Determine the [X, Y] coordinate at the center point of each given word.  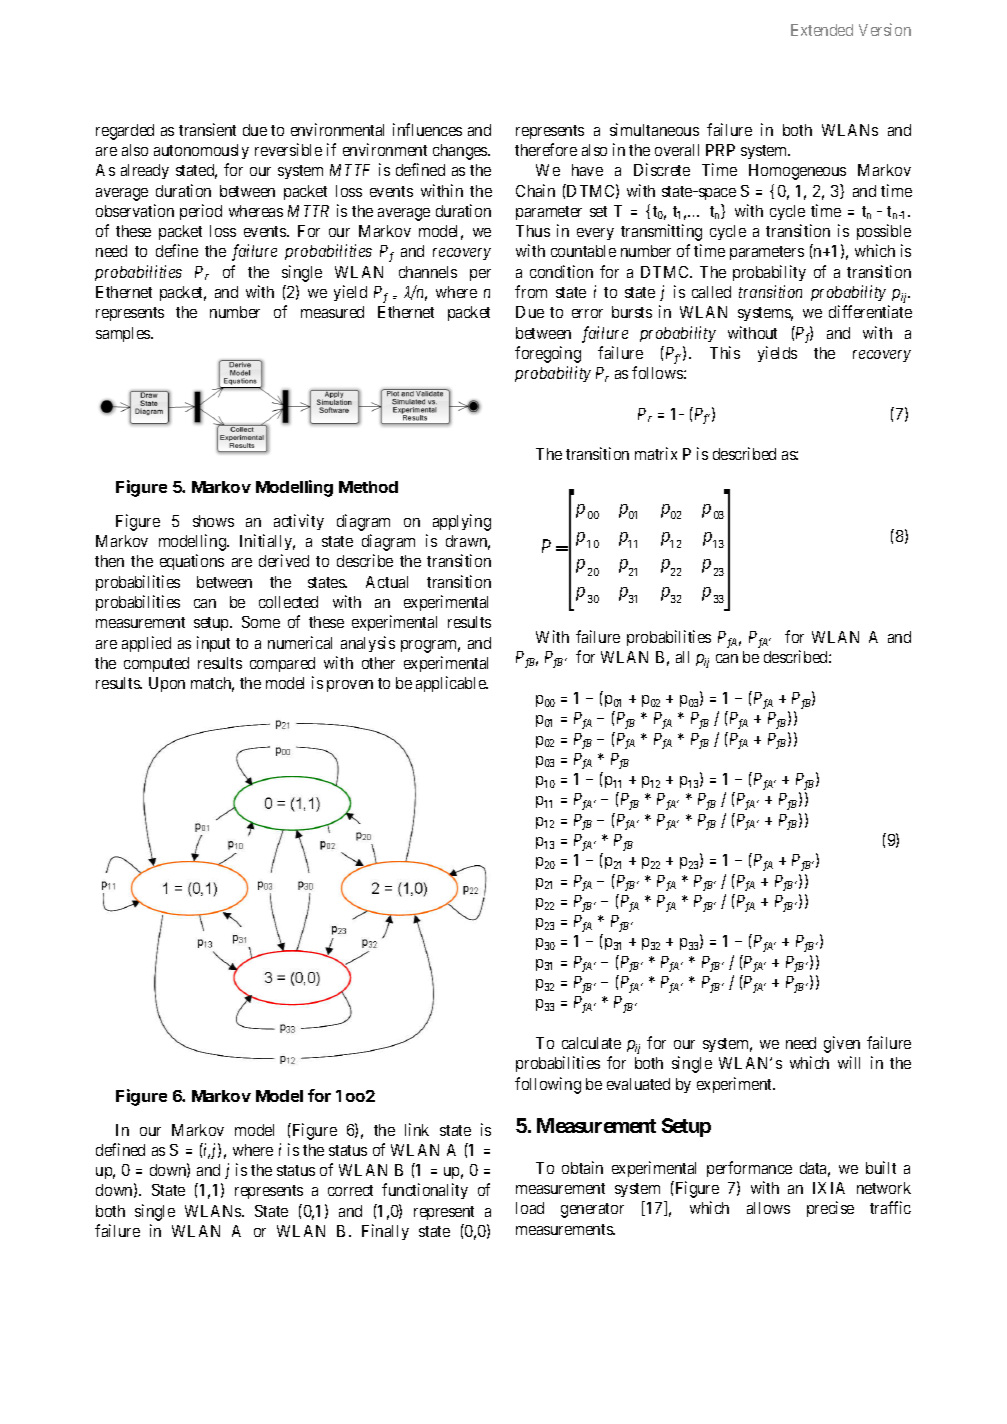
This [725, 352]
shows [213, 521]
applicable [452, 684]
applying [462, 522]
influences [427, 129]
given [842, 1044]
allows [768, 1208]
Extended [822, 30]
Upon [167, 684]
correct [350, 1190]
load [530, 1208]
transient [207, 129]
